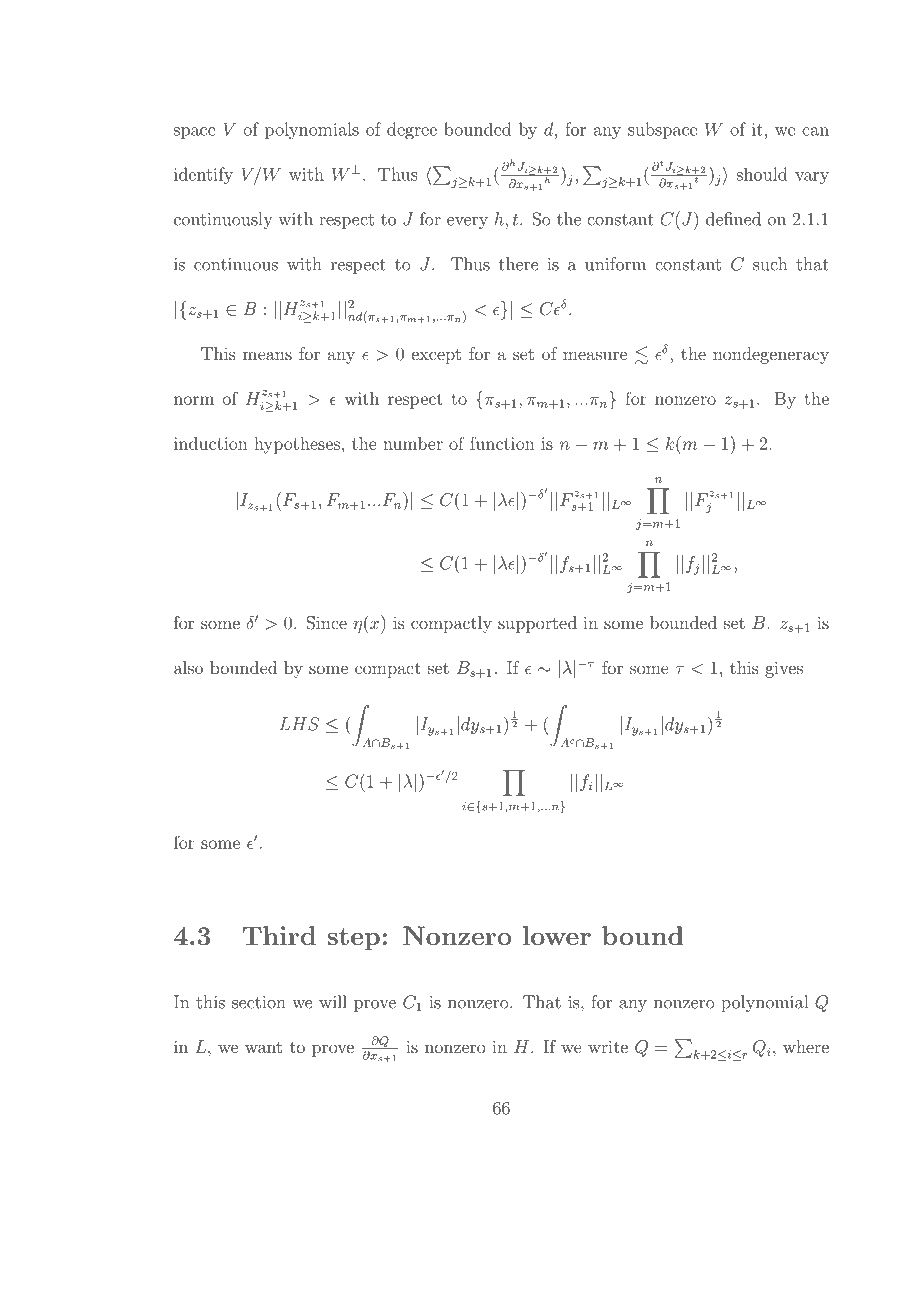 This document has height=1308, width=924. What do you see at coordinates (326, 623) in the document?
I see `Since` at bounding box center [326, 623].
